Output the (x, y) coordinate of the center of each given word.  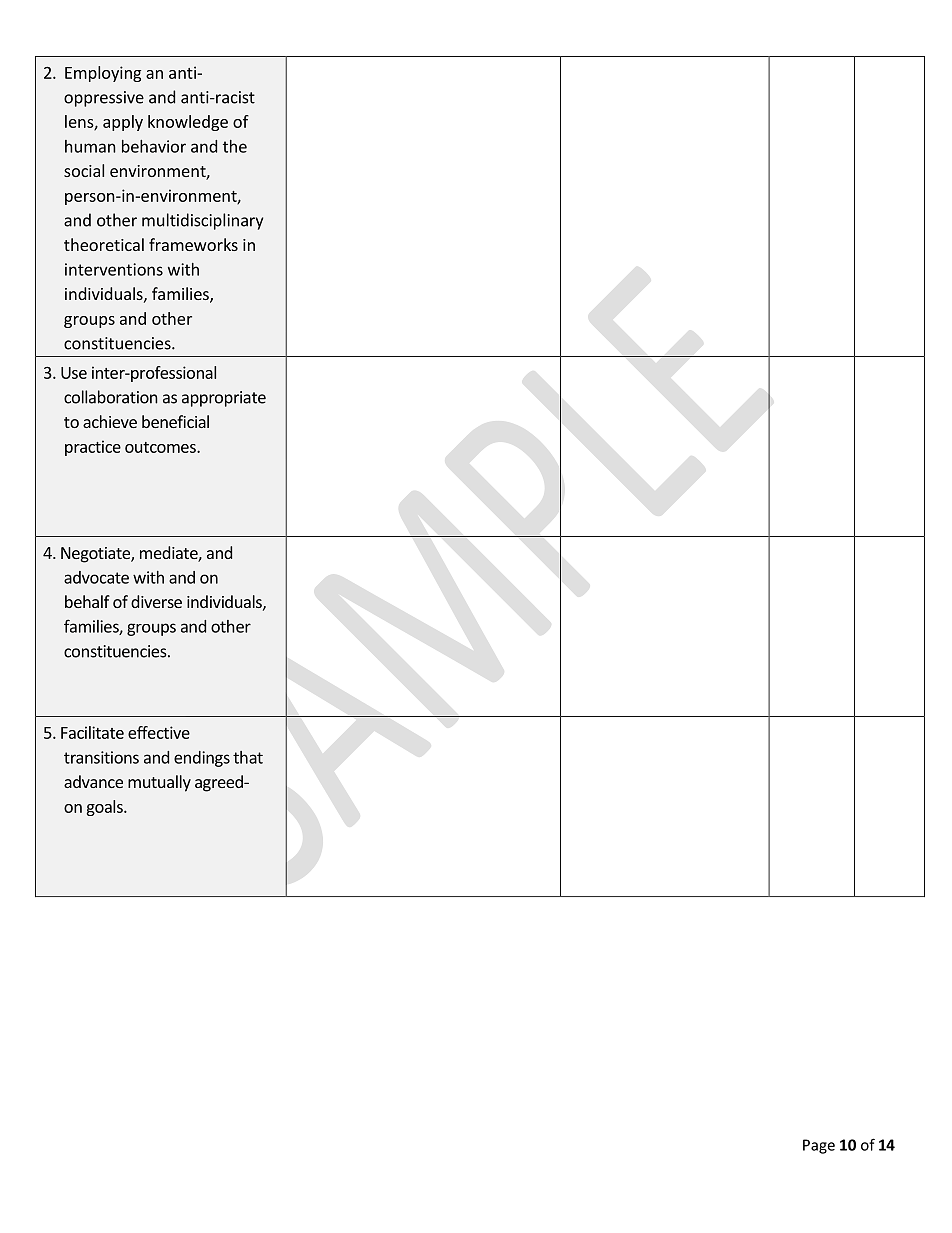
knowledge (188, 123)
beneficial (175, 421)
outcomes (161, 447)
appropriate (224, 399)
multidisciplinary (202, 221)
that (248, 757)
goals (105, 808)
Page (819, 1146)
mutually (159, 783)
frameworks (193, 244)
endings (202, 759)
